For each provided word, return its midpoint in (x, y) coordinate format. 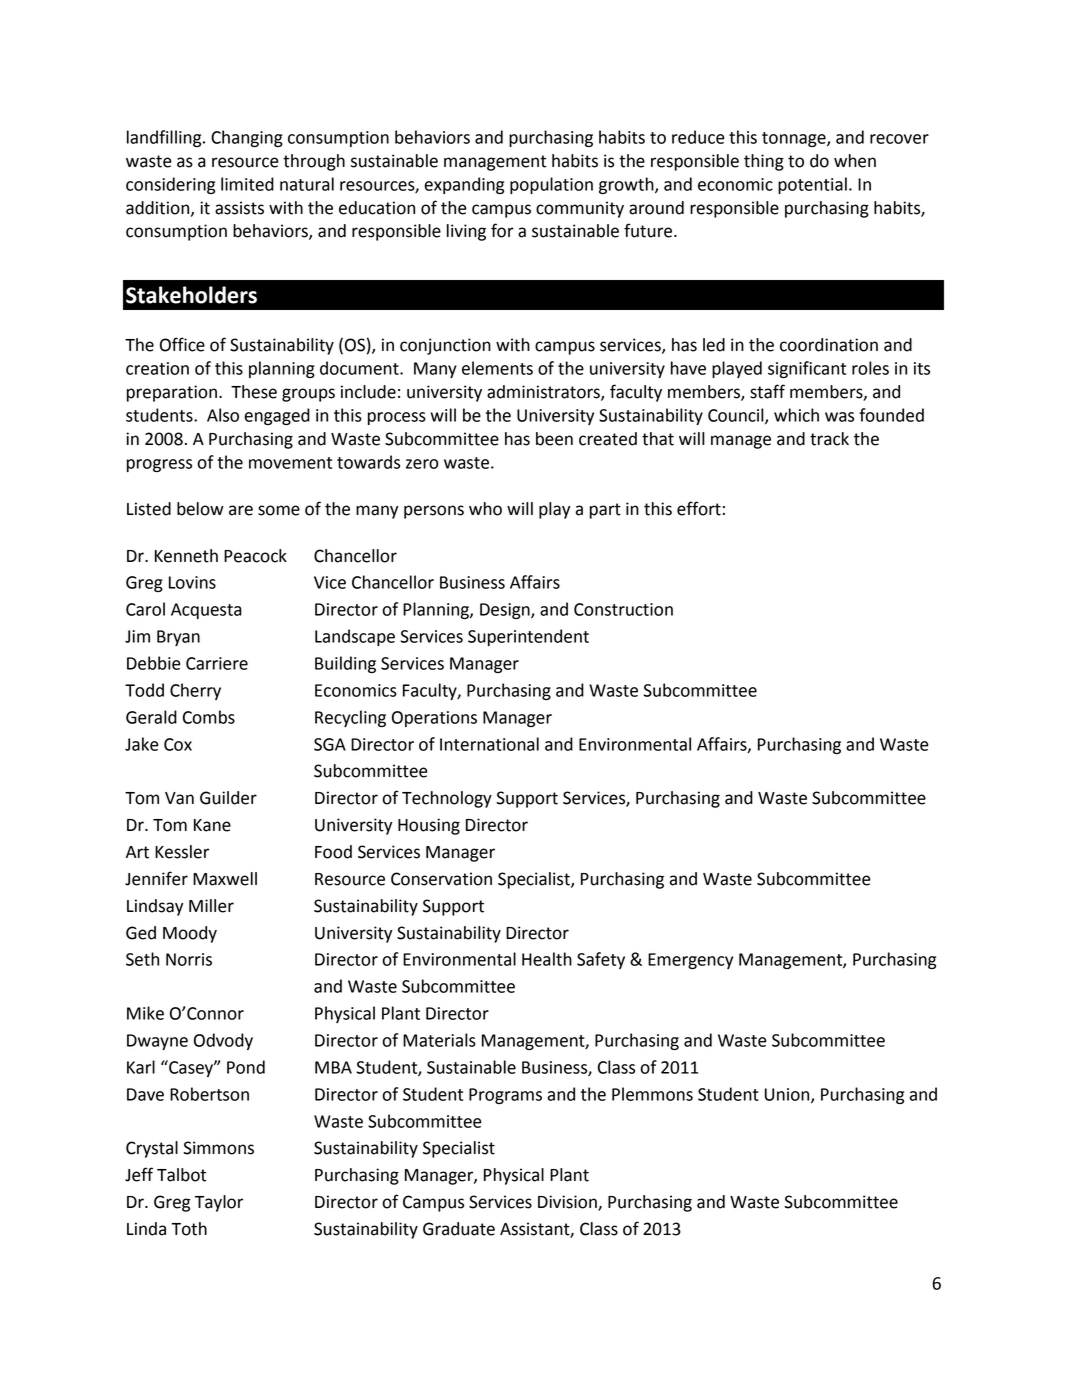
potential (812, 185)
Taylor (219, 1203)
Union (788, 1095)
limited (247, 184)
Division (568, 1203)
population (551, 185)
